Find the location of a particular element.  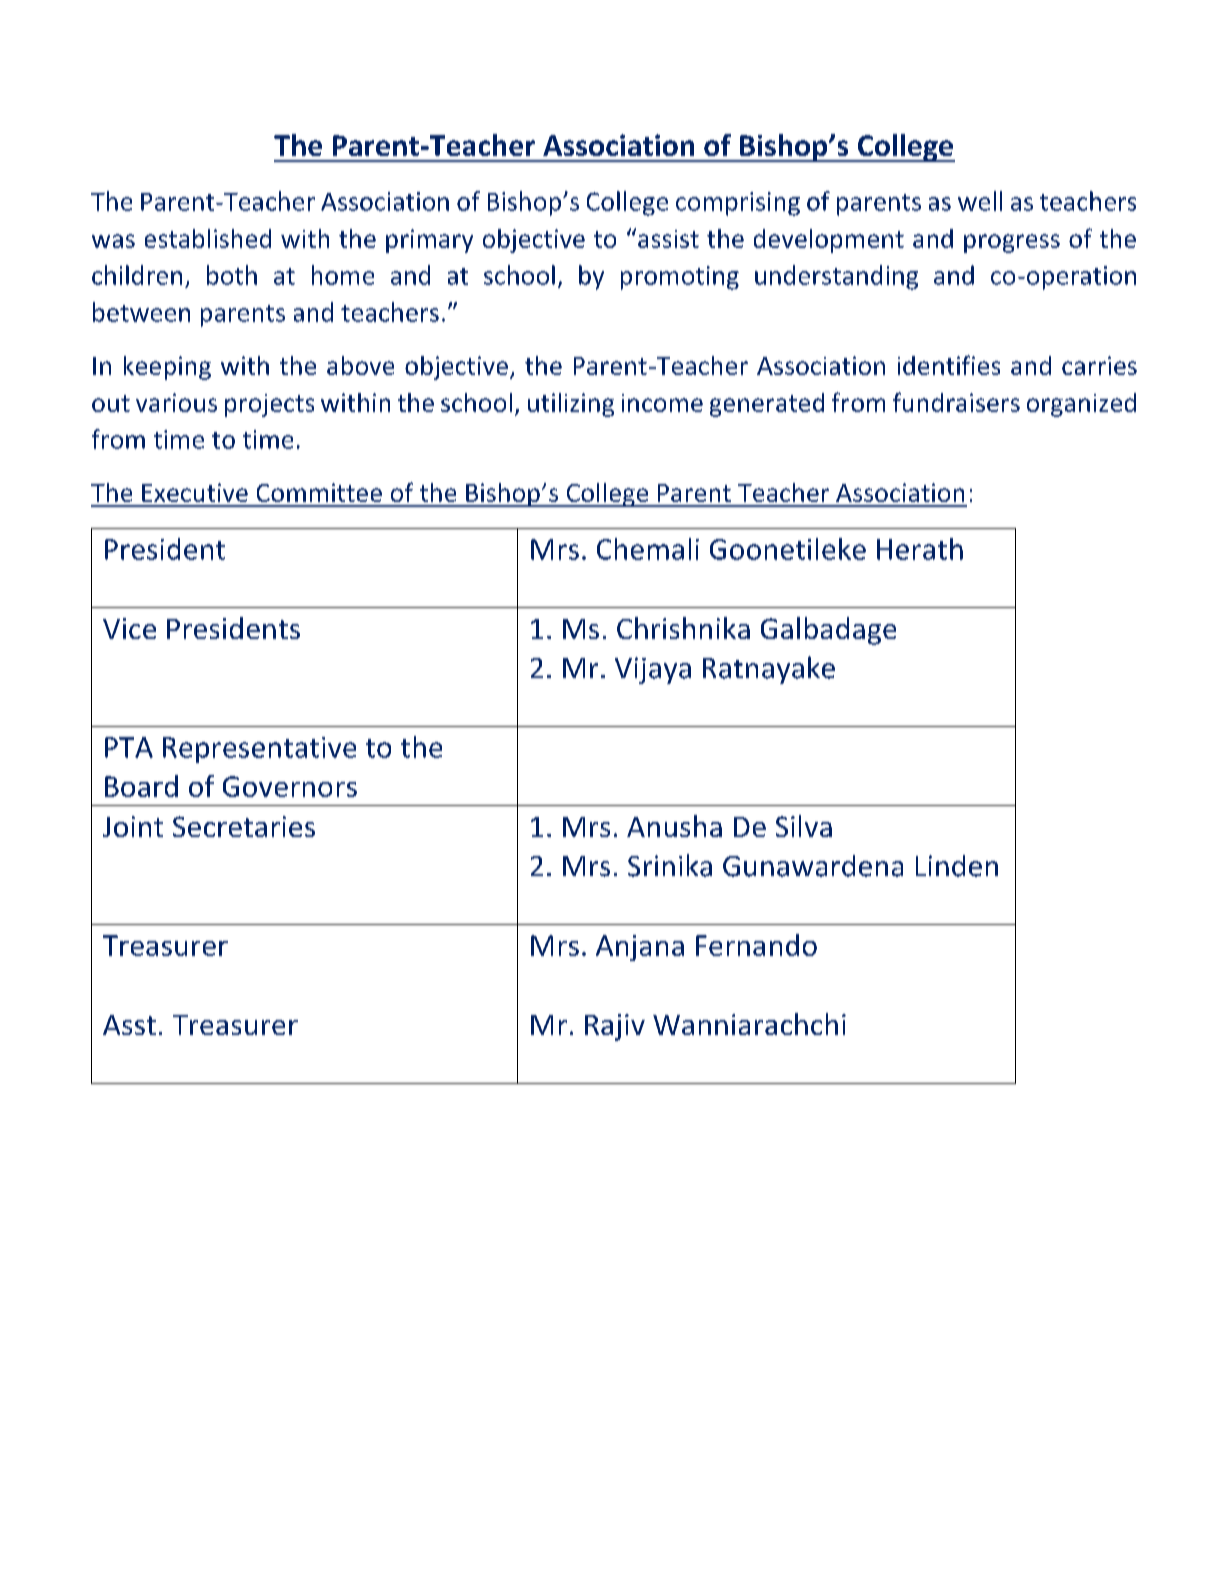

progress is located at coordinates (1012, 243).
